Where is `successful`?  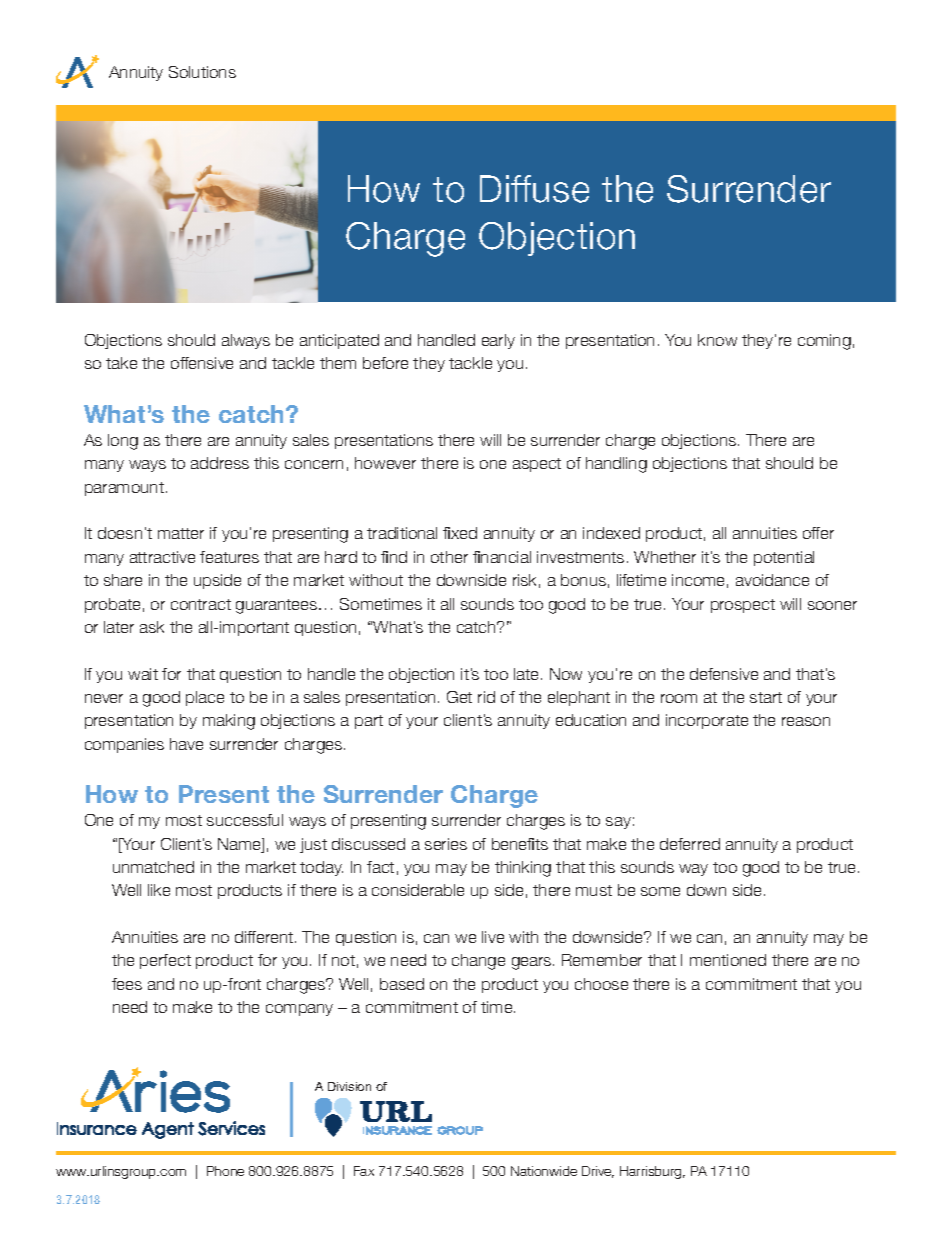 successful is located at coordinates (245, 820).
